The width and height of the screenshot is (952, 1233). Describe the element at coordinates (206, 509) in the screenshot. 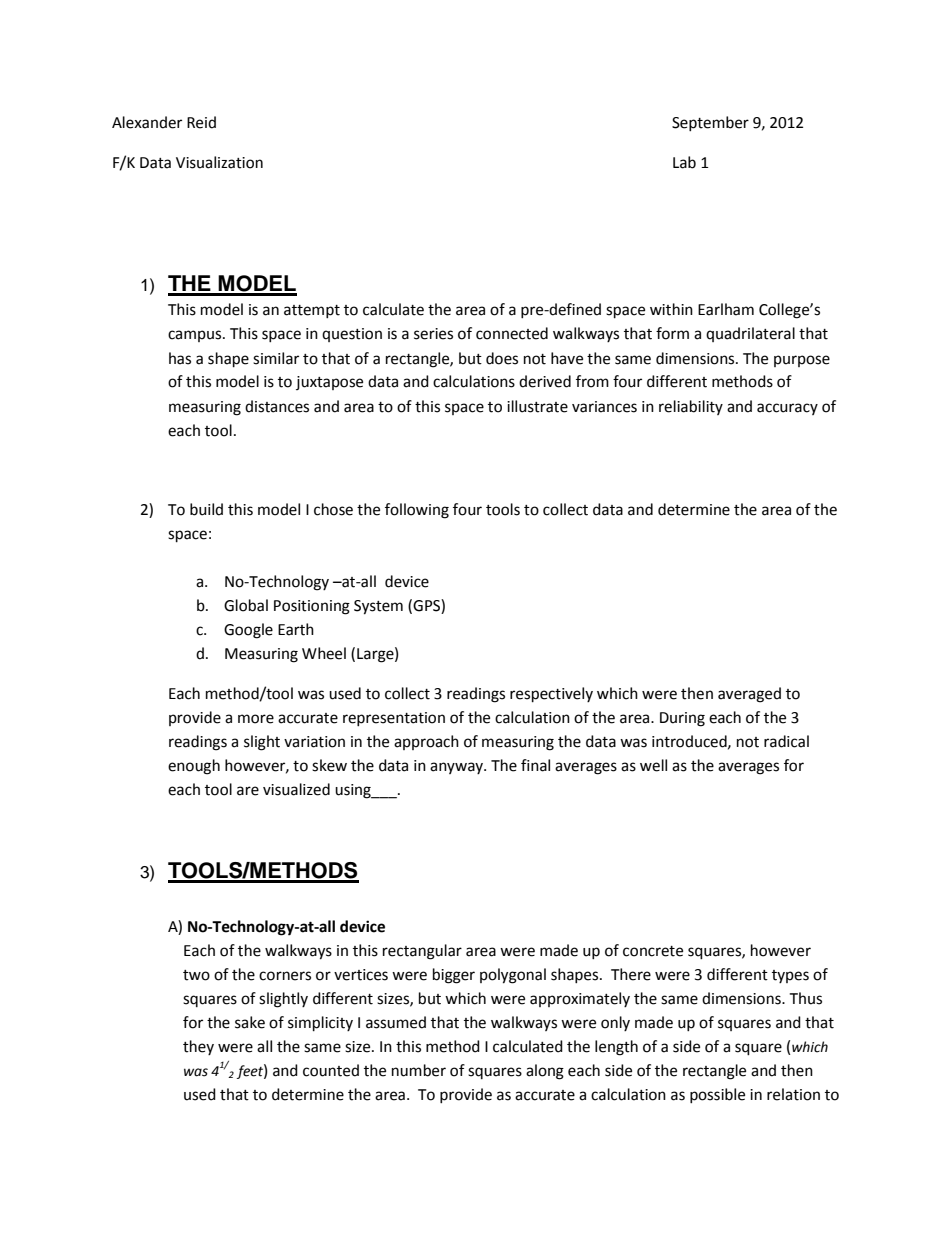

I see `build` at that location.
